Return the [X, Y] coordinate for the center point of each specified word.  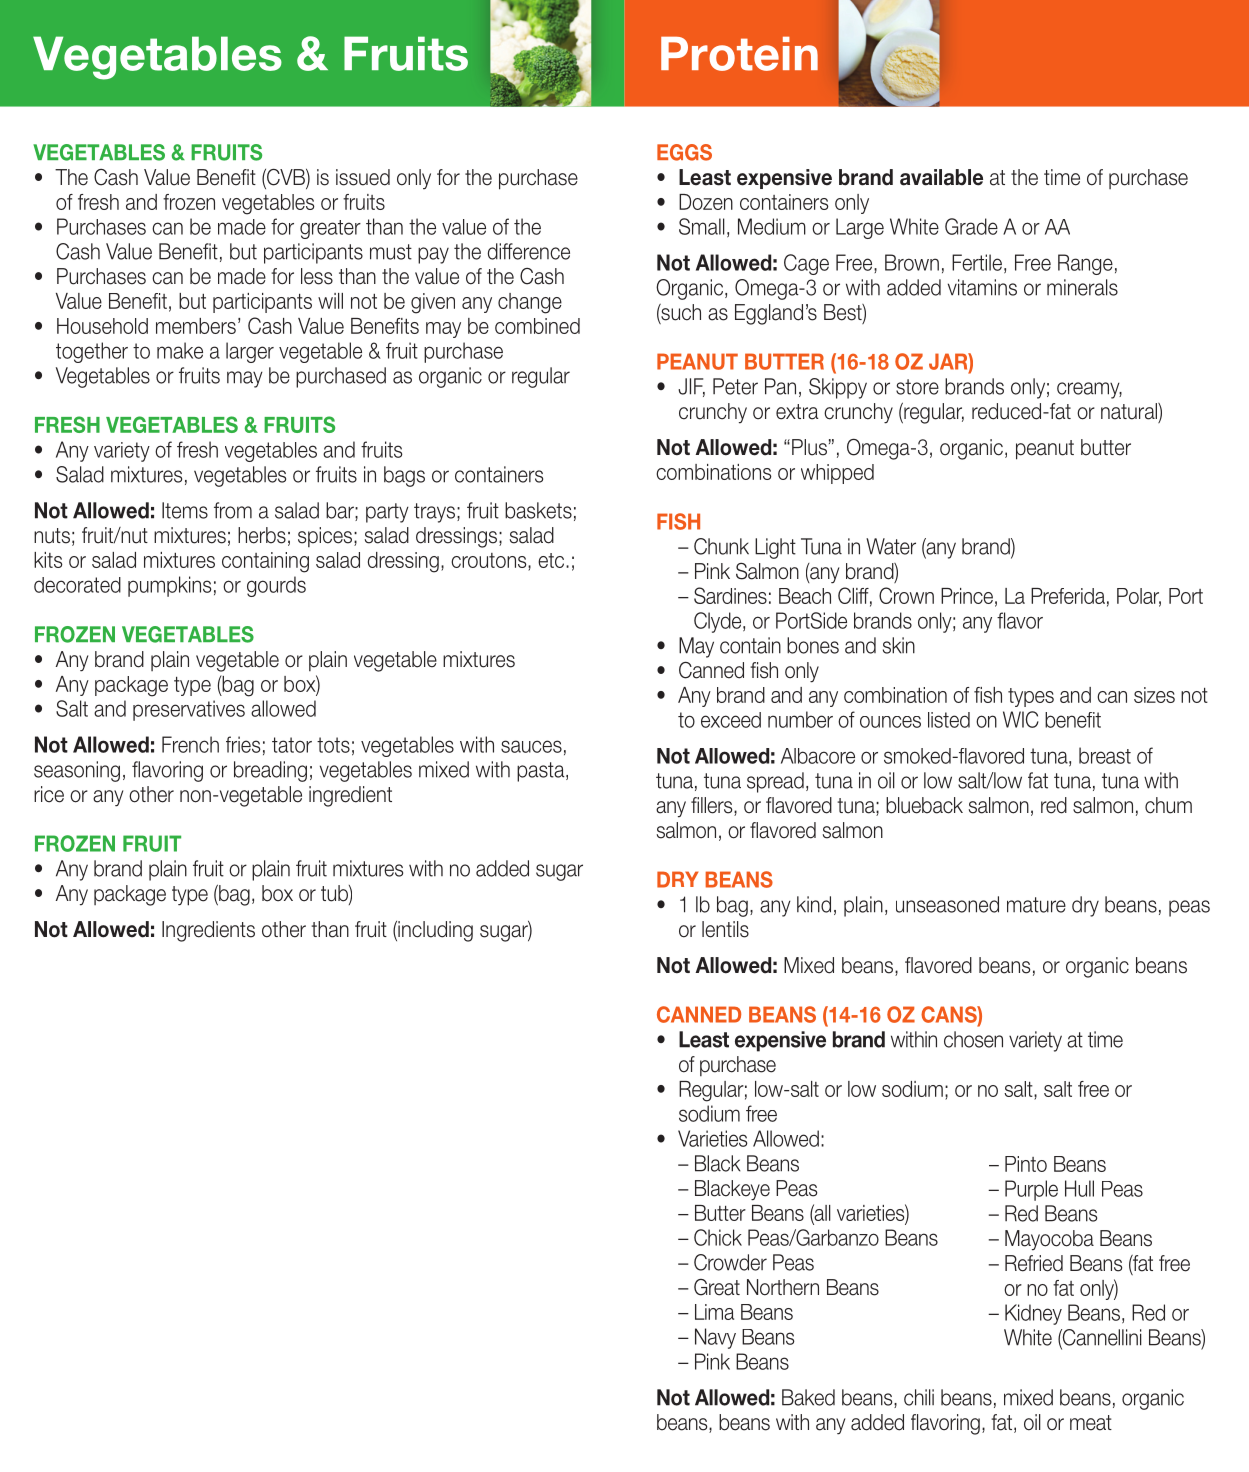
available [941, 177]
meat [1091, 1423]
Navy [715, 1338]
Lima [714, 1312]
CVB [286, 178]
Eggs [684, 152]
